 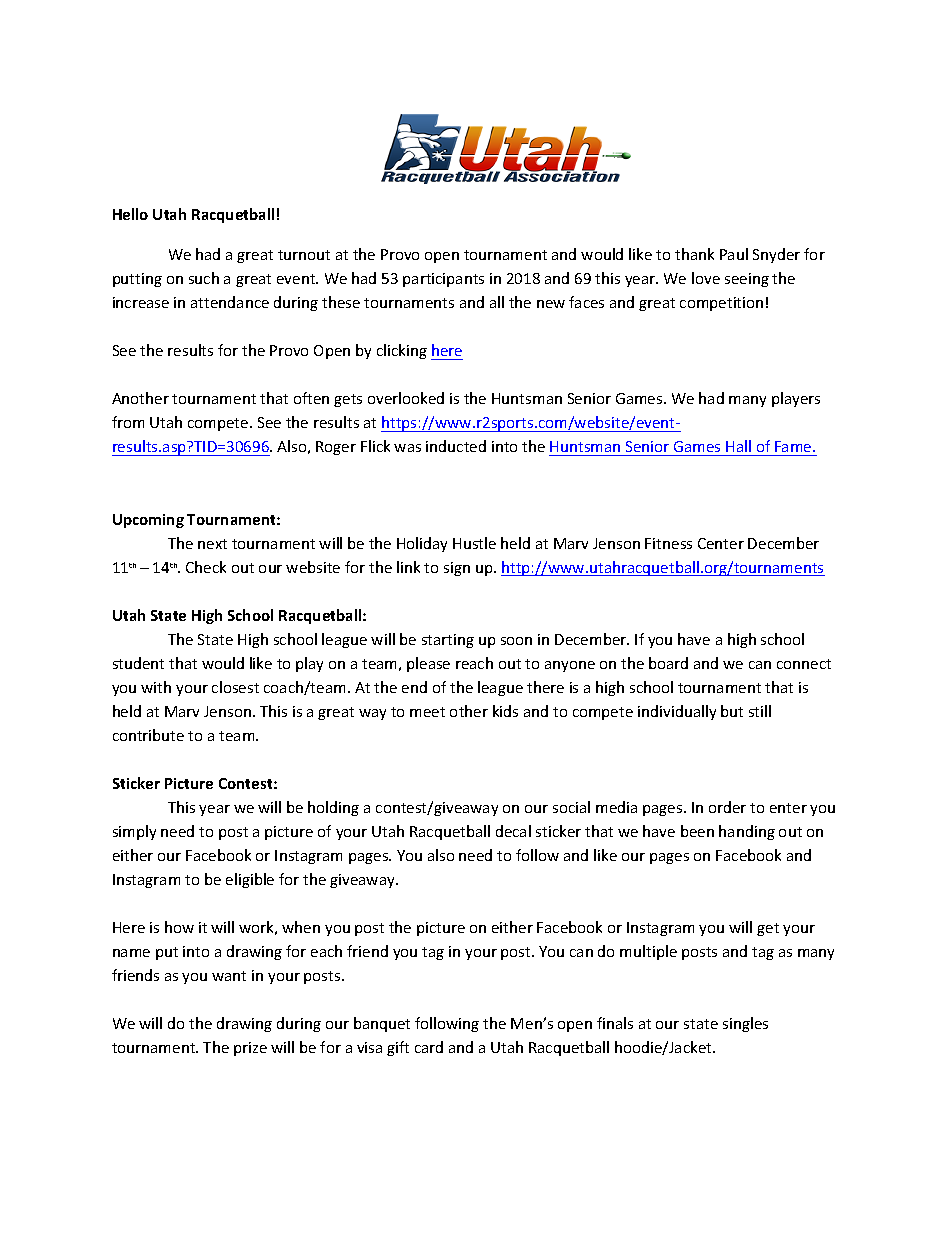 What do you see at coordinates (734, 254) in the screenshot?
I see `Paul` at bounding box center [734, 254].
